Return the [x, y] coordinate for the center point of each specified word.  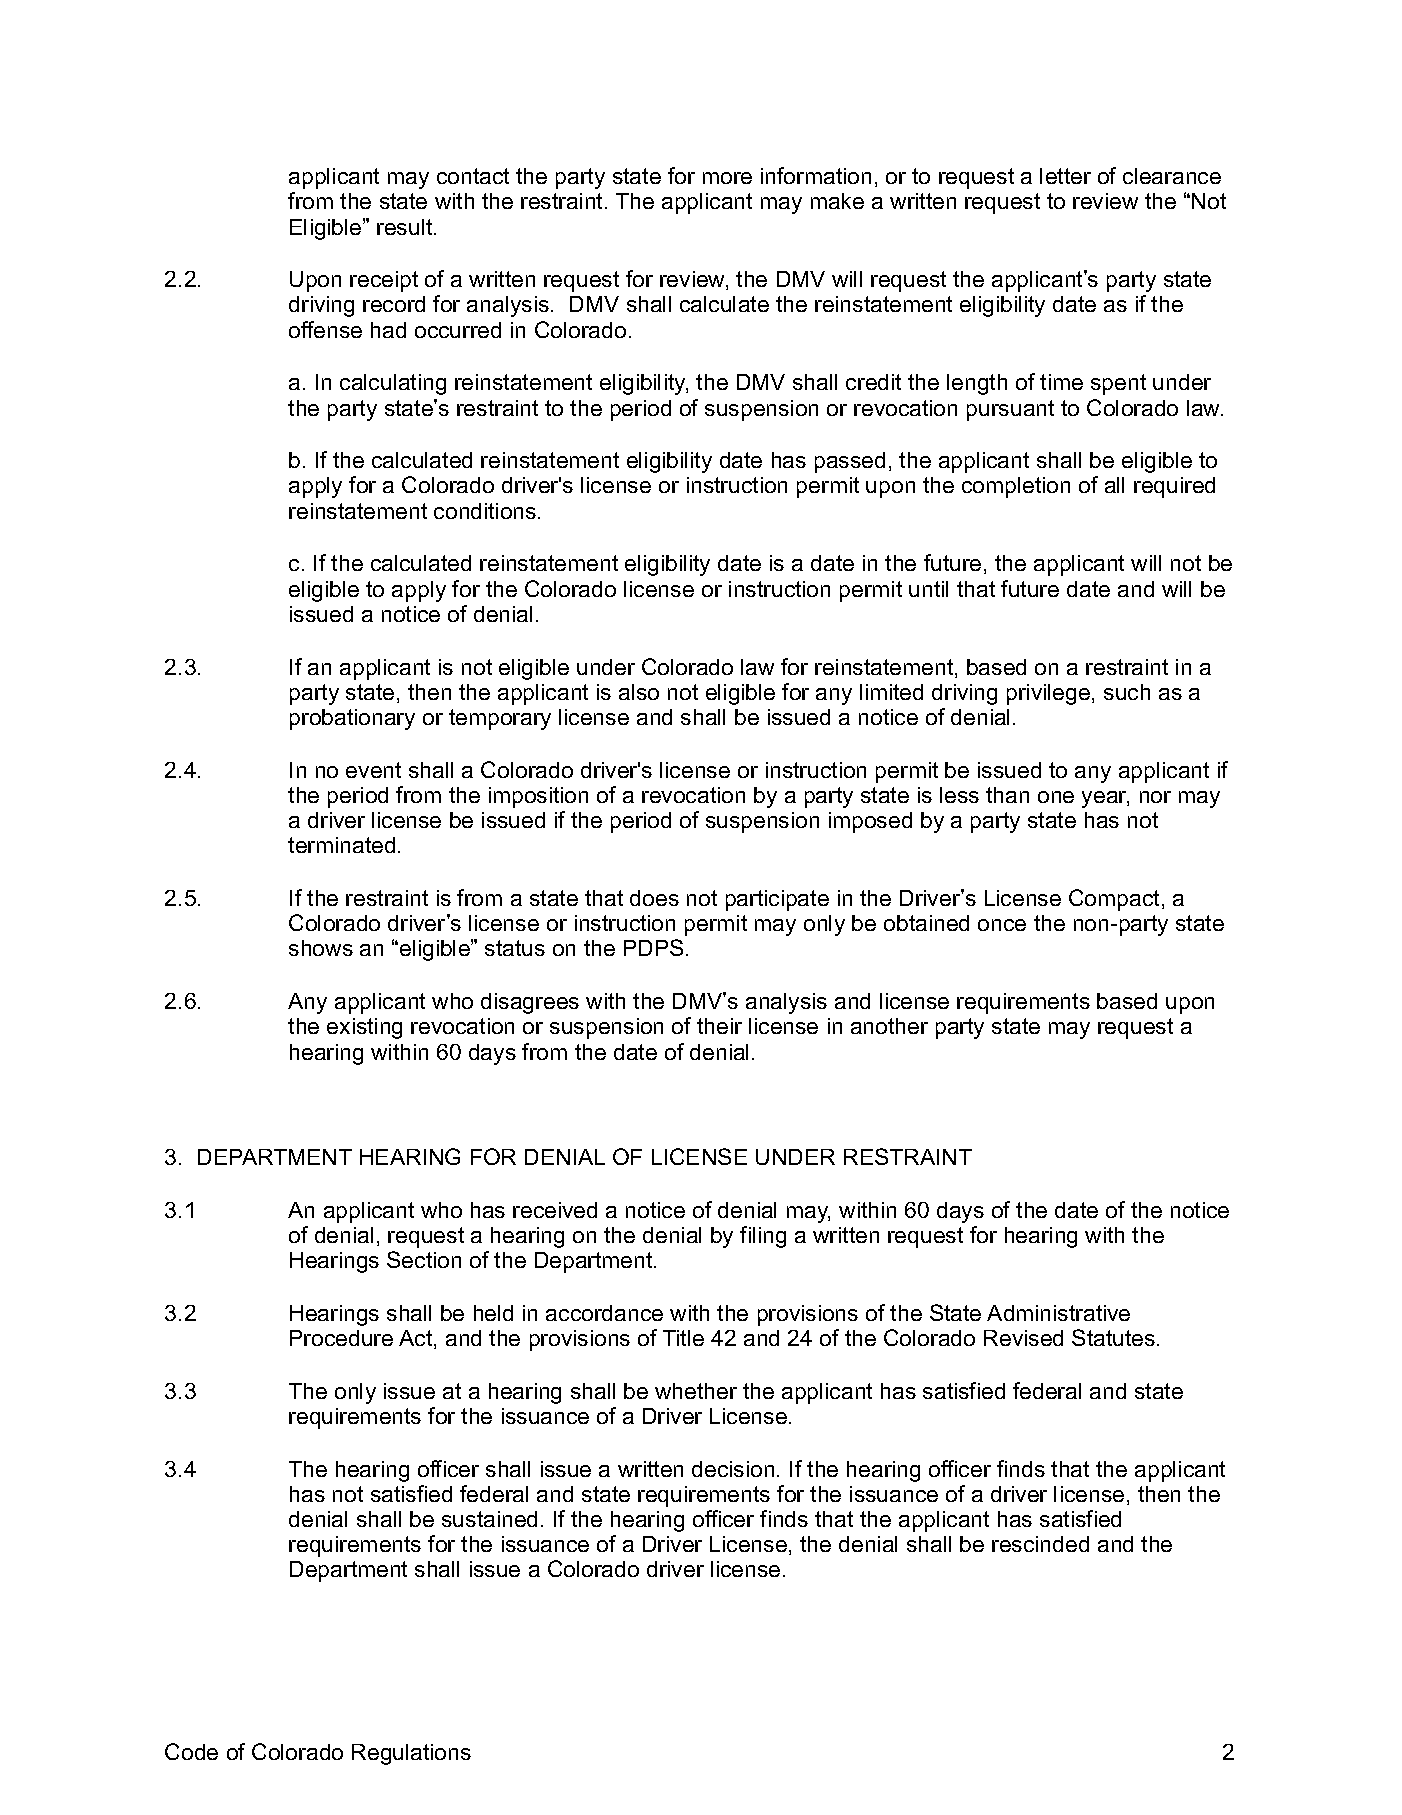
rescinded [1040, 1544]
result [406, 227]
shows [321, 948]
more [727, 178]
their [719, 1026]
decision [733, 1469]
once [1002, 925]
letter [1065, 176]
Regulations [411, 1754]
